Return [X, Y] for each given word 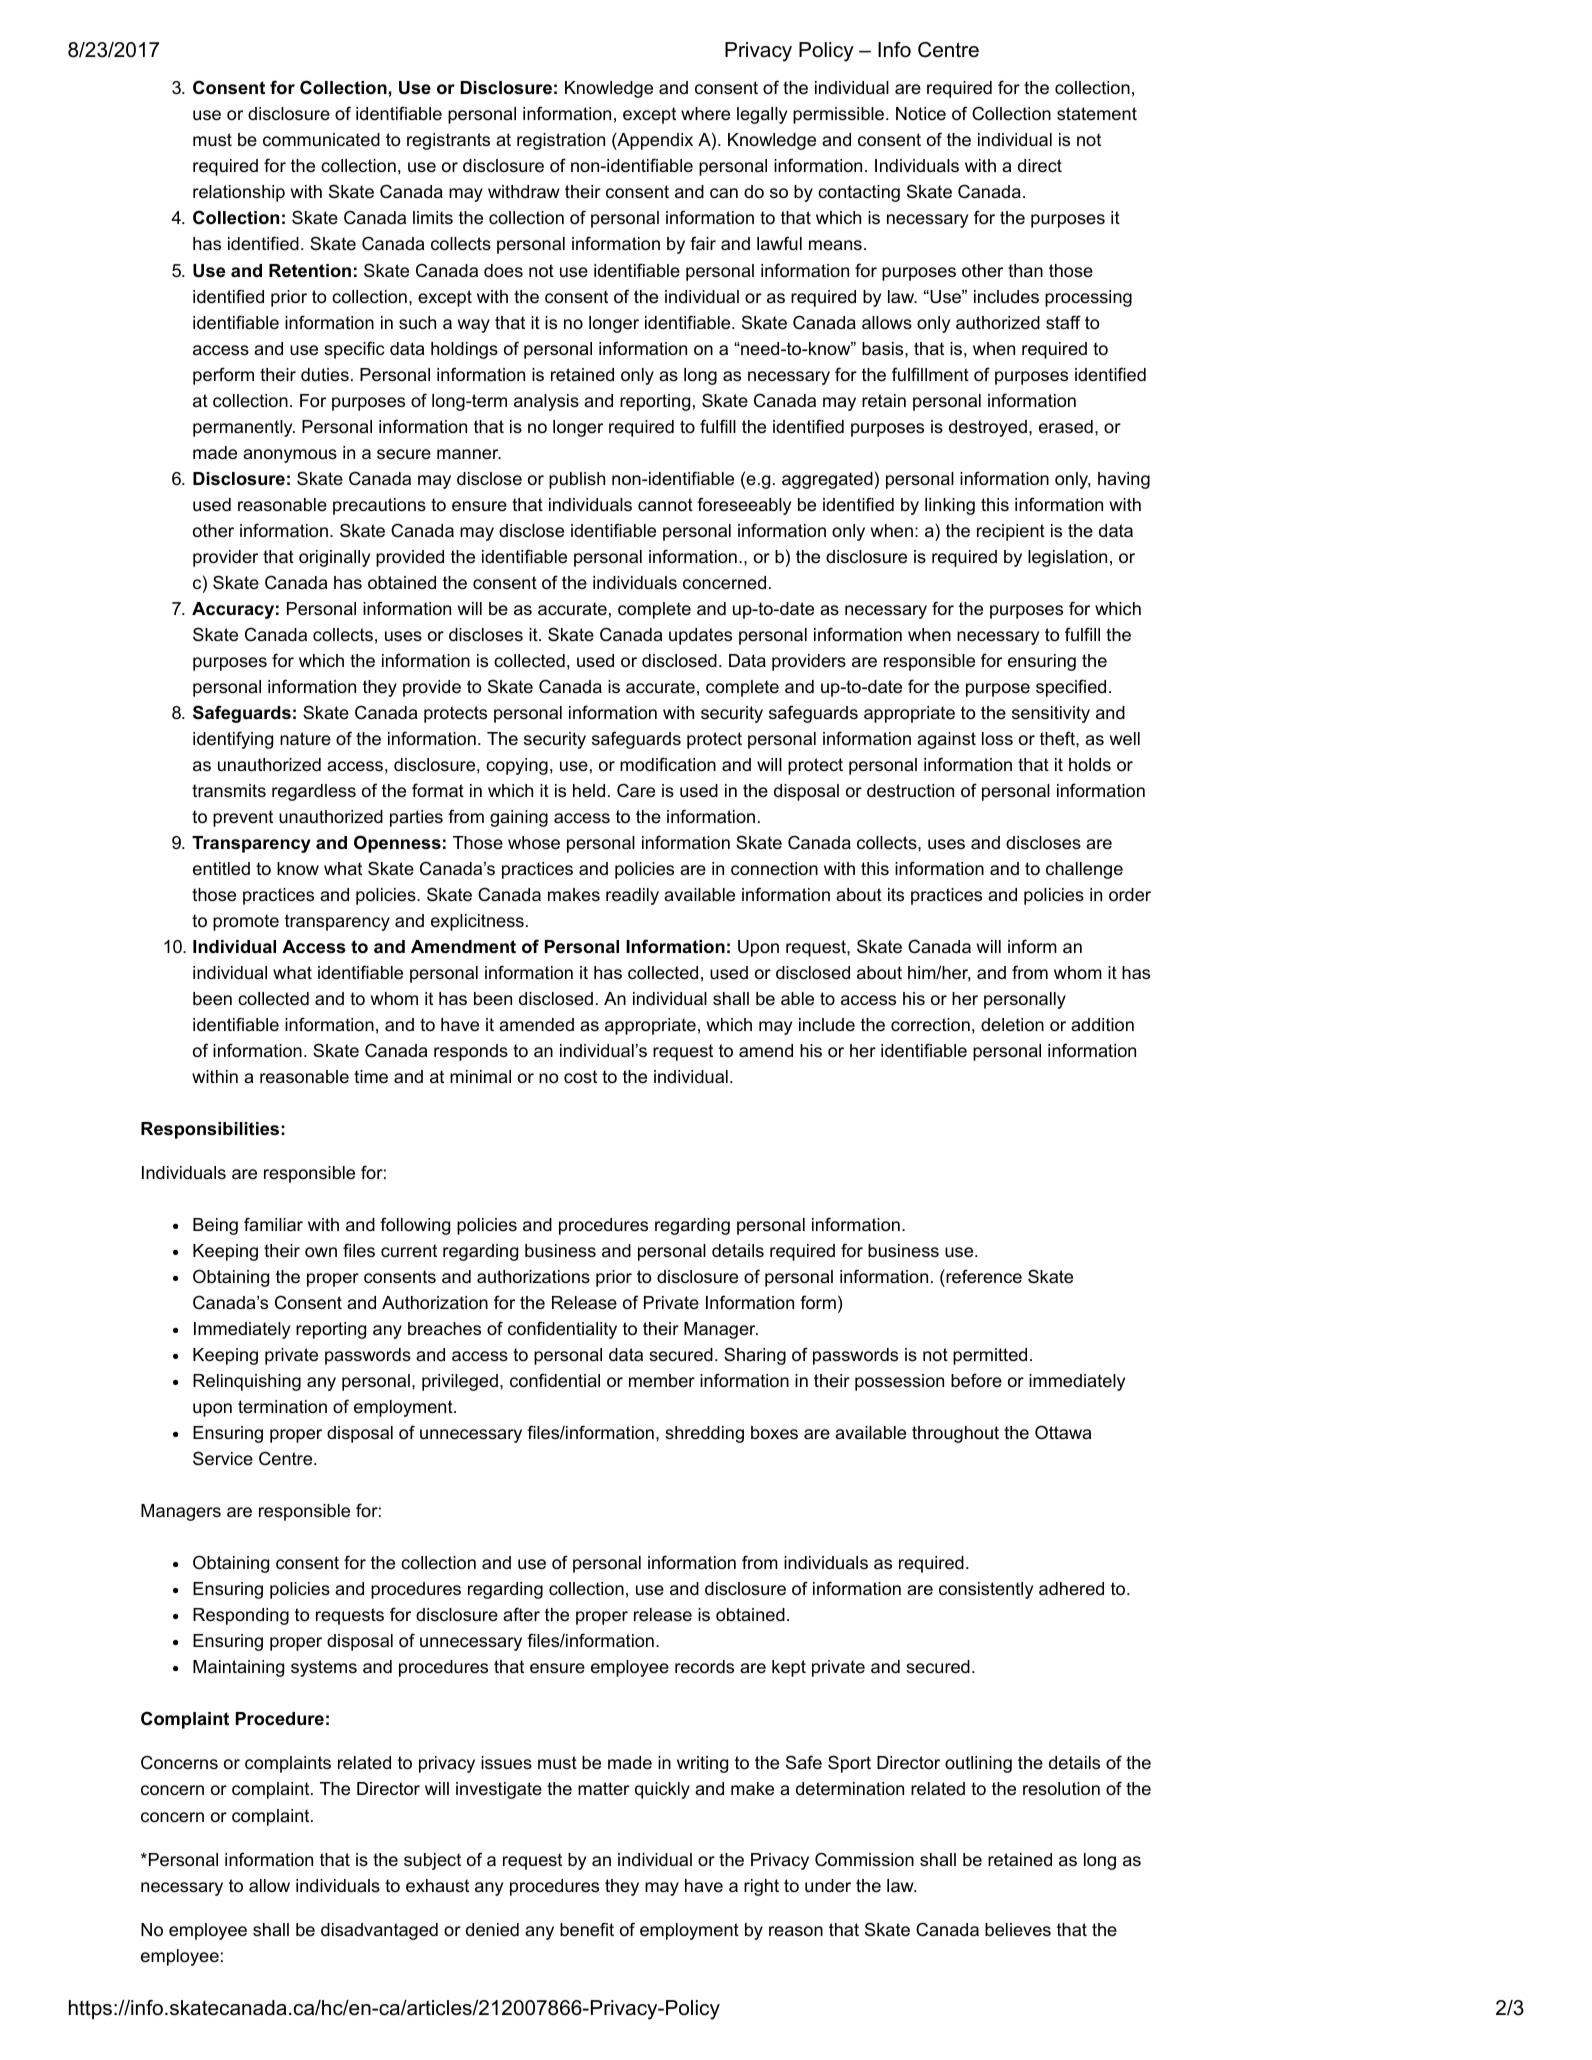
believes [1018, 1929]
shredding [704, 1434]
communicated [321, 139]
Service [223, 1458]
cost [580, 1077]
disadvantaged [379, 1931]
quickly [662, 1790]
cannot [665, 504]
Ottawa [1063, 1432]
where [705, 114]
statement [1097, 114]
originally [334, 558]
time [371, 1077]
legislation [1067, 558]
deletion [1012, 1025]
